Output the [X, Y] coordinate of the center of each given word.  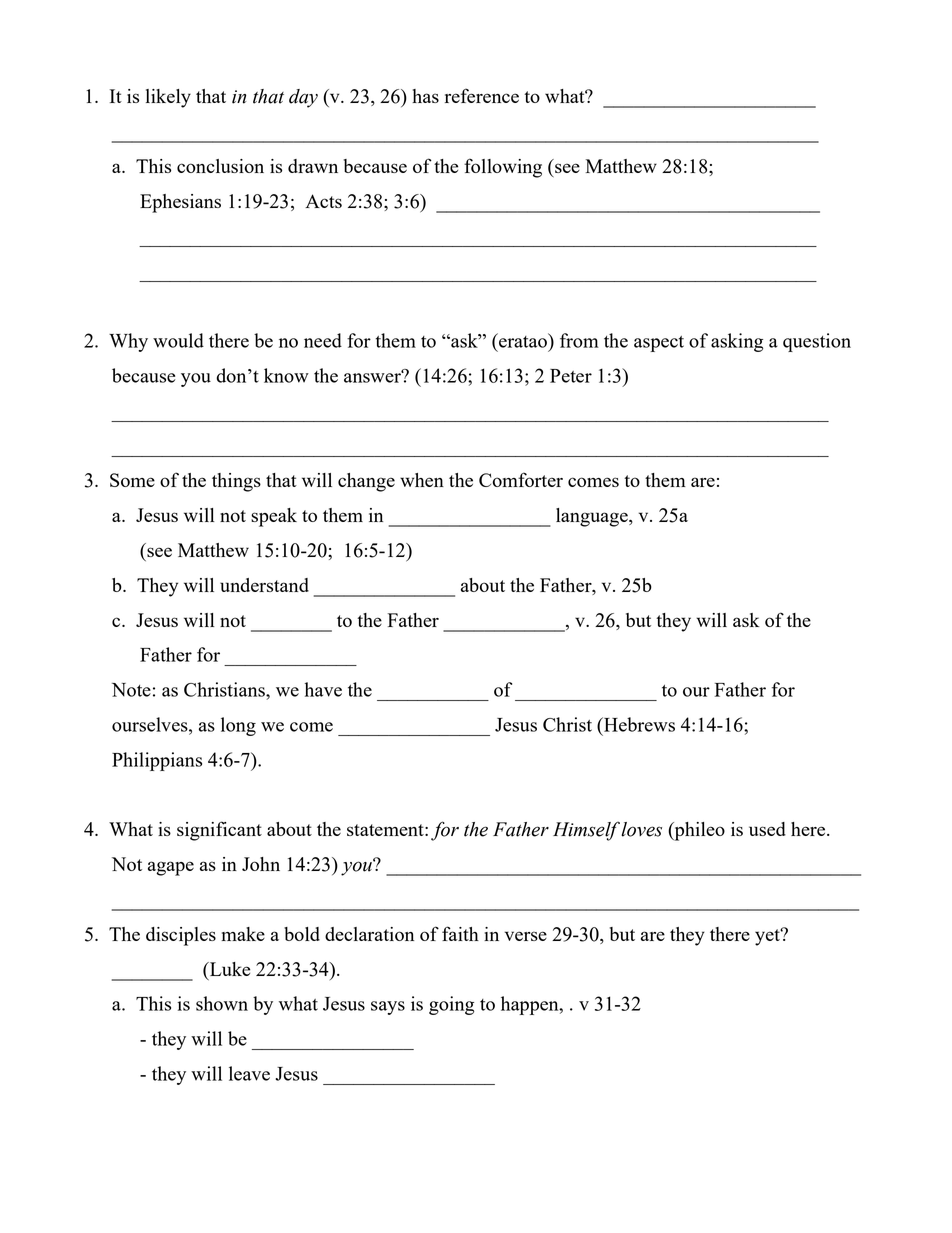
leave [249, 1073]
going [451, 1005]
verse [526, 936]
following [503, 168]
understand [264, 585]
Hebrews [638, 724]
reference [482, 95]
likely [168, 98]
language [593, 517]
